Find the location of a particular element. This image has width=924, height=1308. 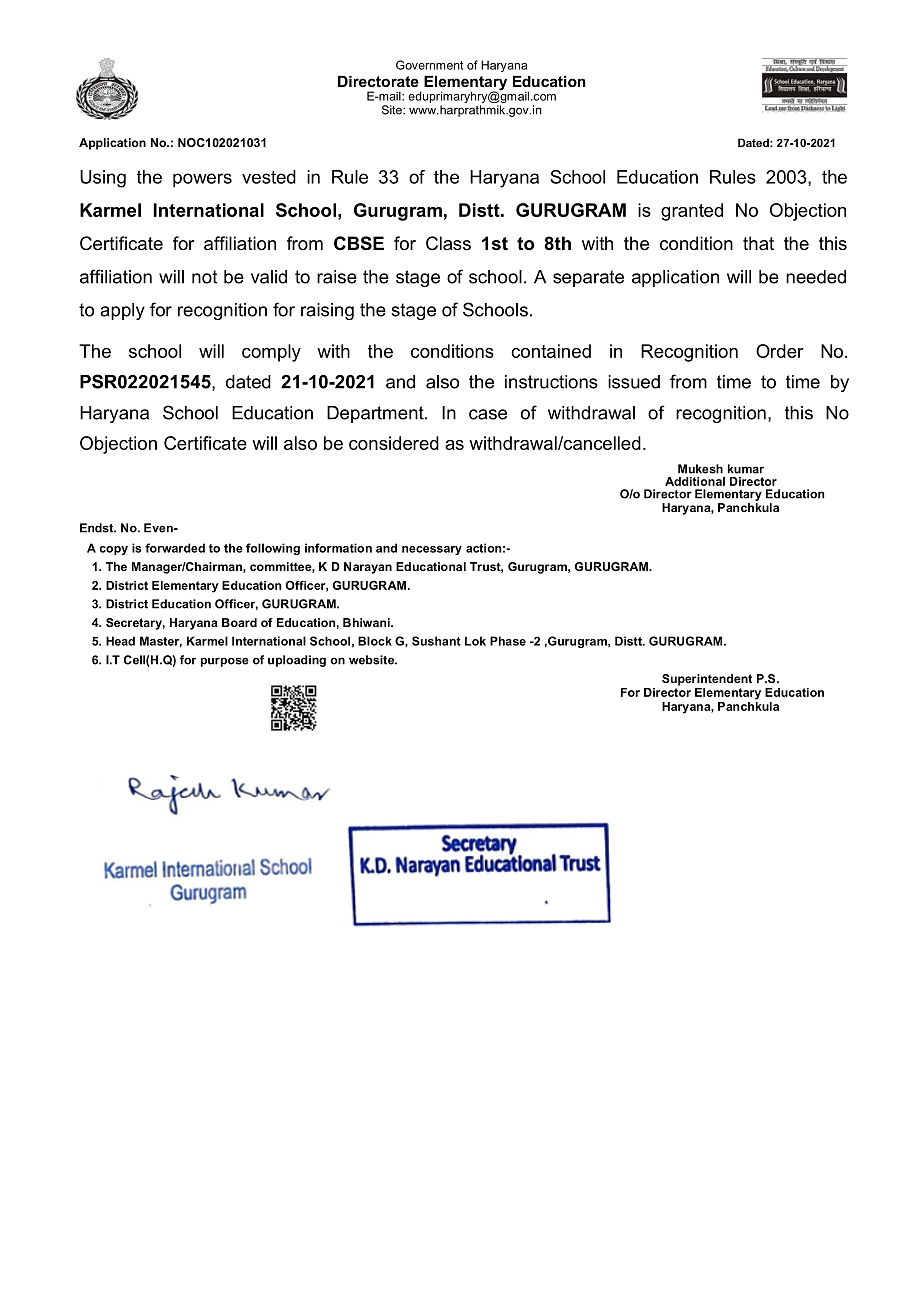

purpose is located at coordinates (225, 662).
